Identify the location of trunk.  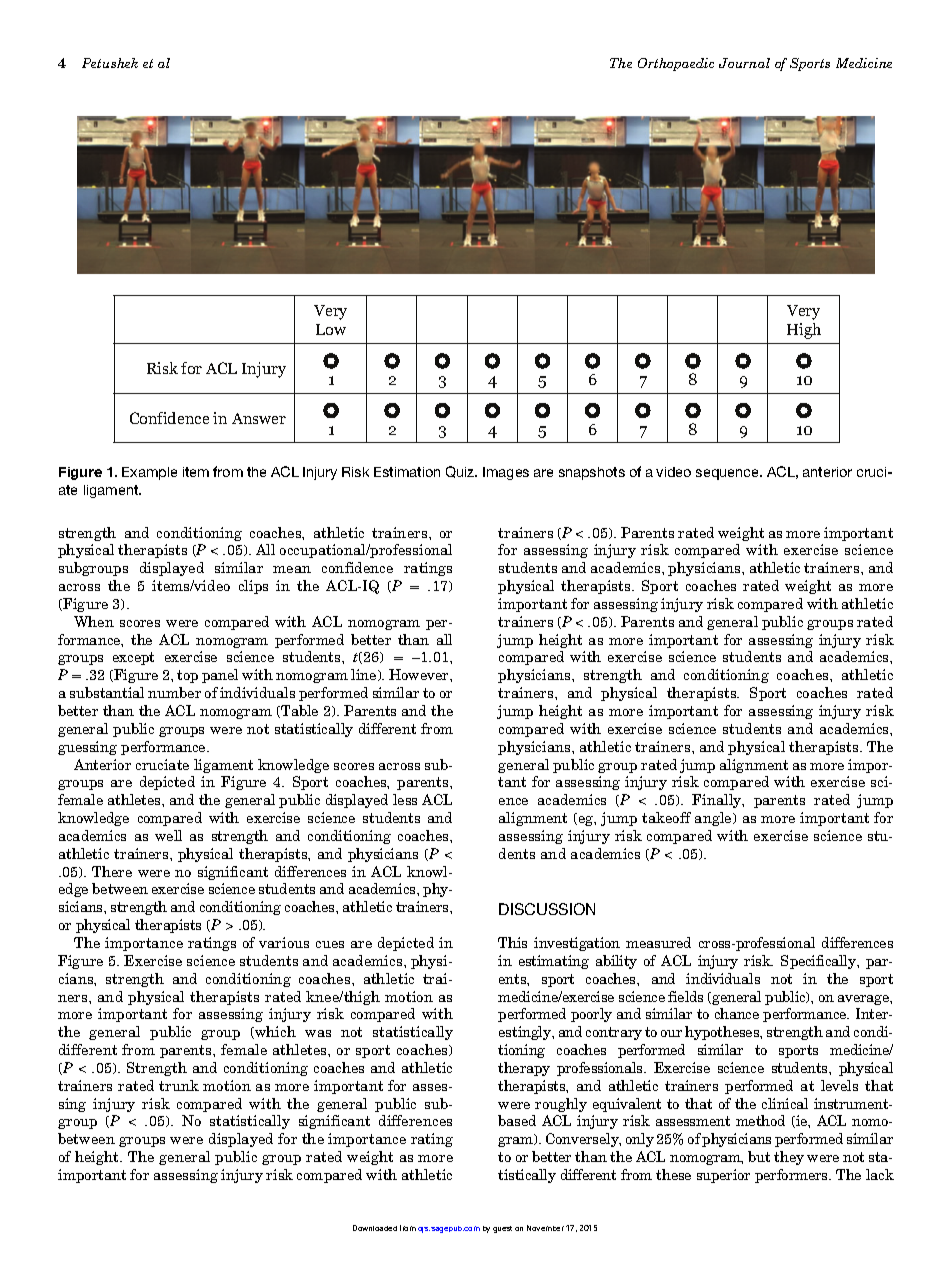
(179, 1085).
